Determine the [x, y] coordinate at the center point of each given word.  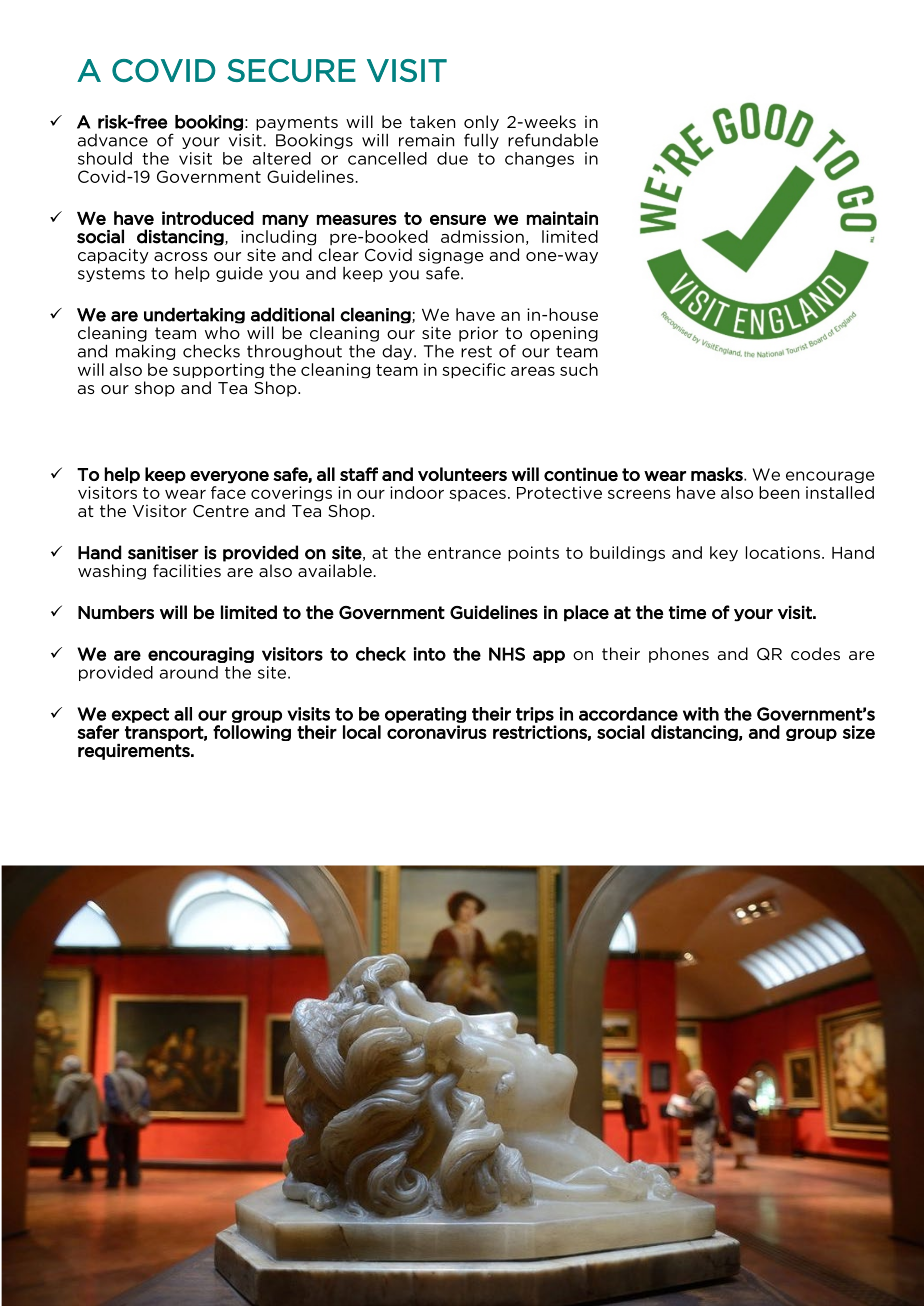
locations [783, 552]
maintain [562, 218]
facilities [187, 570]
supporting [218, 370]
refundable [553, 140]
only [481, 123]
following [252, 733]
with [701, 714]
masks [718, 474]
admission [482, 236]
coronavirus [437, 732]
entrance [464, 553]
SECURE [291, 70]
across [181, 256]
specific [474, 371]
